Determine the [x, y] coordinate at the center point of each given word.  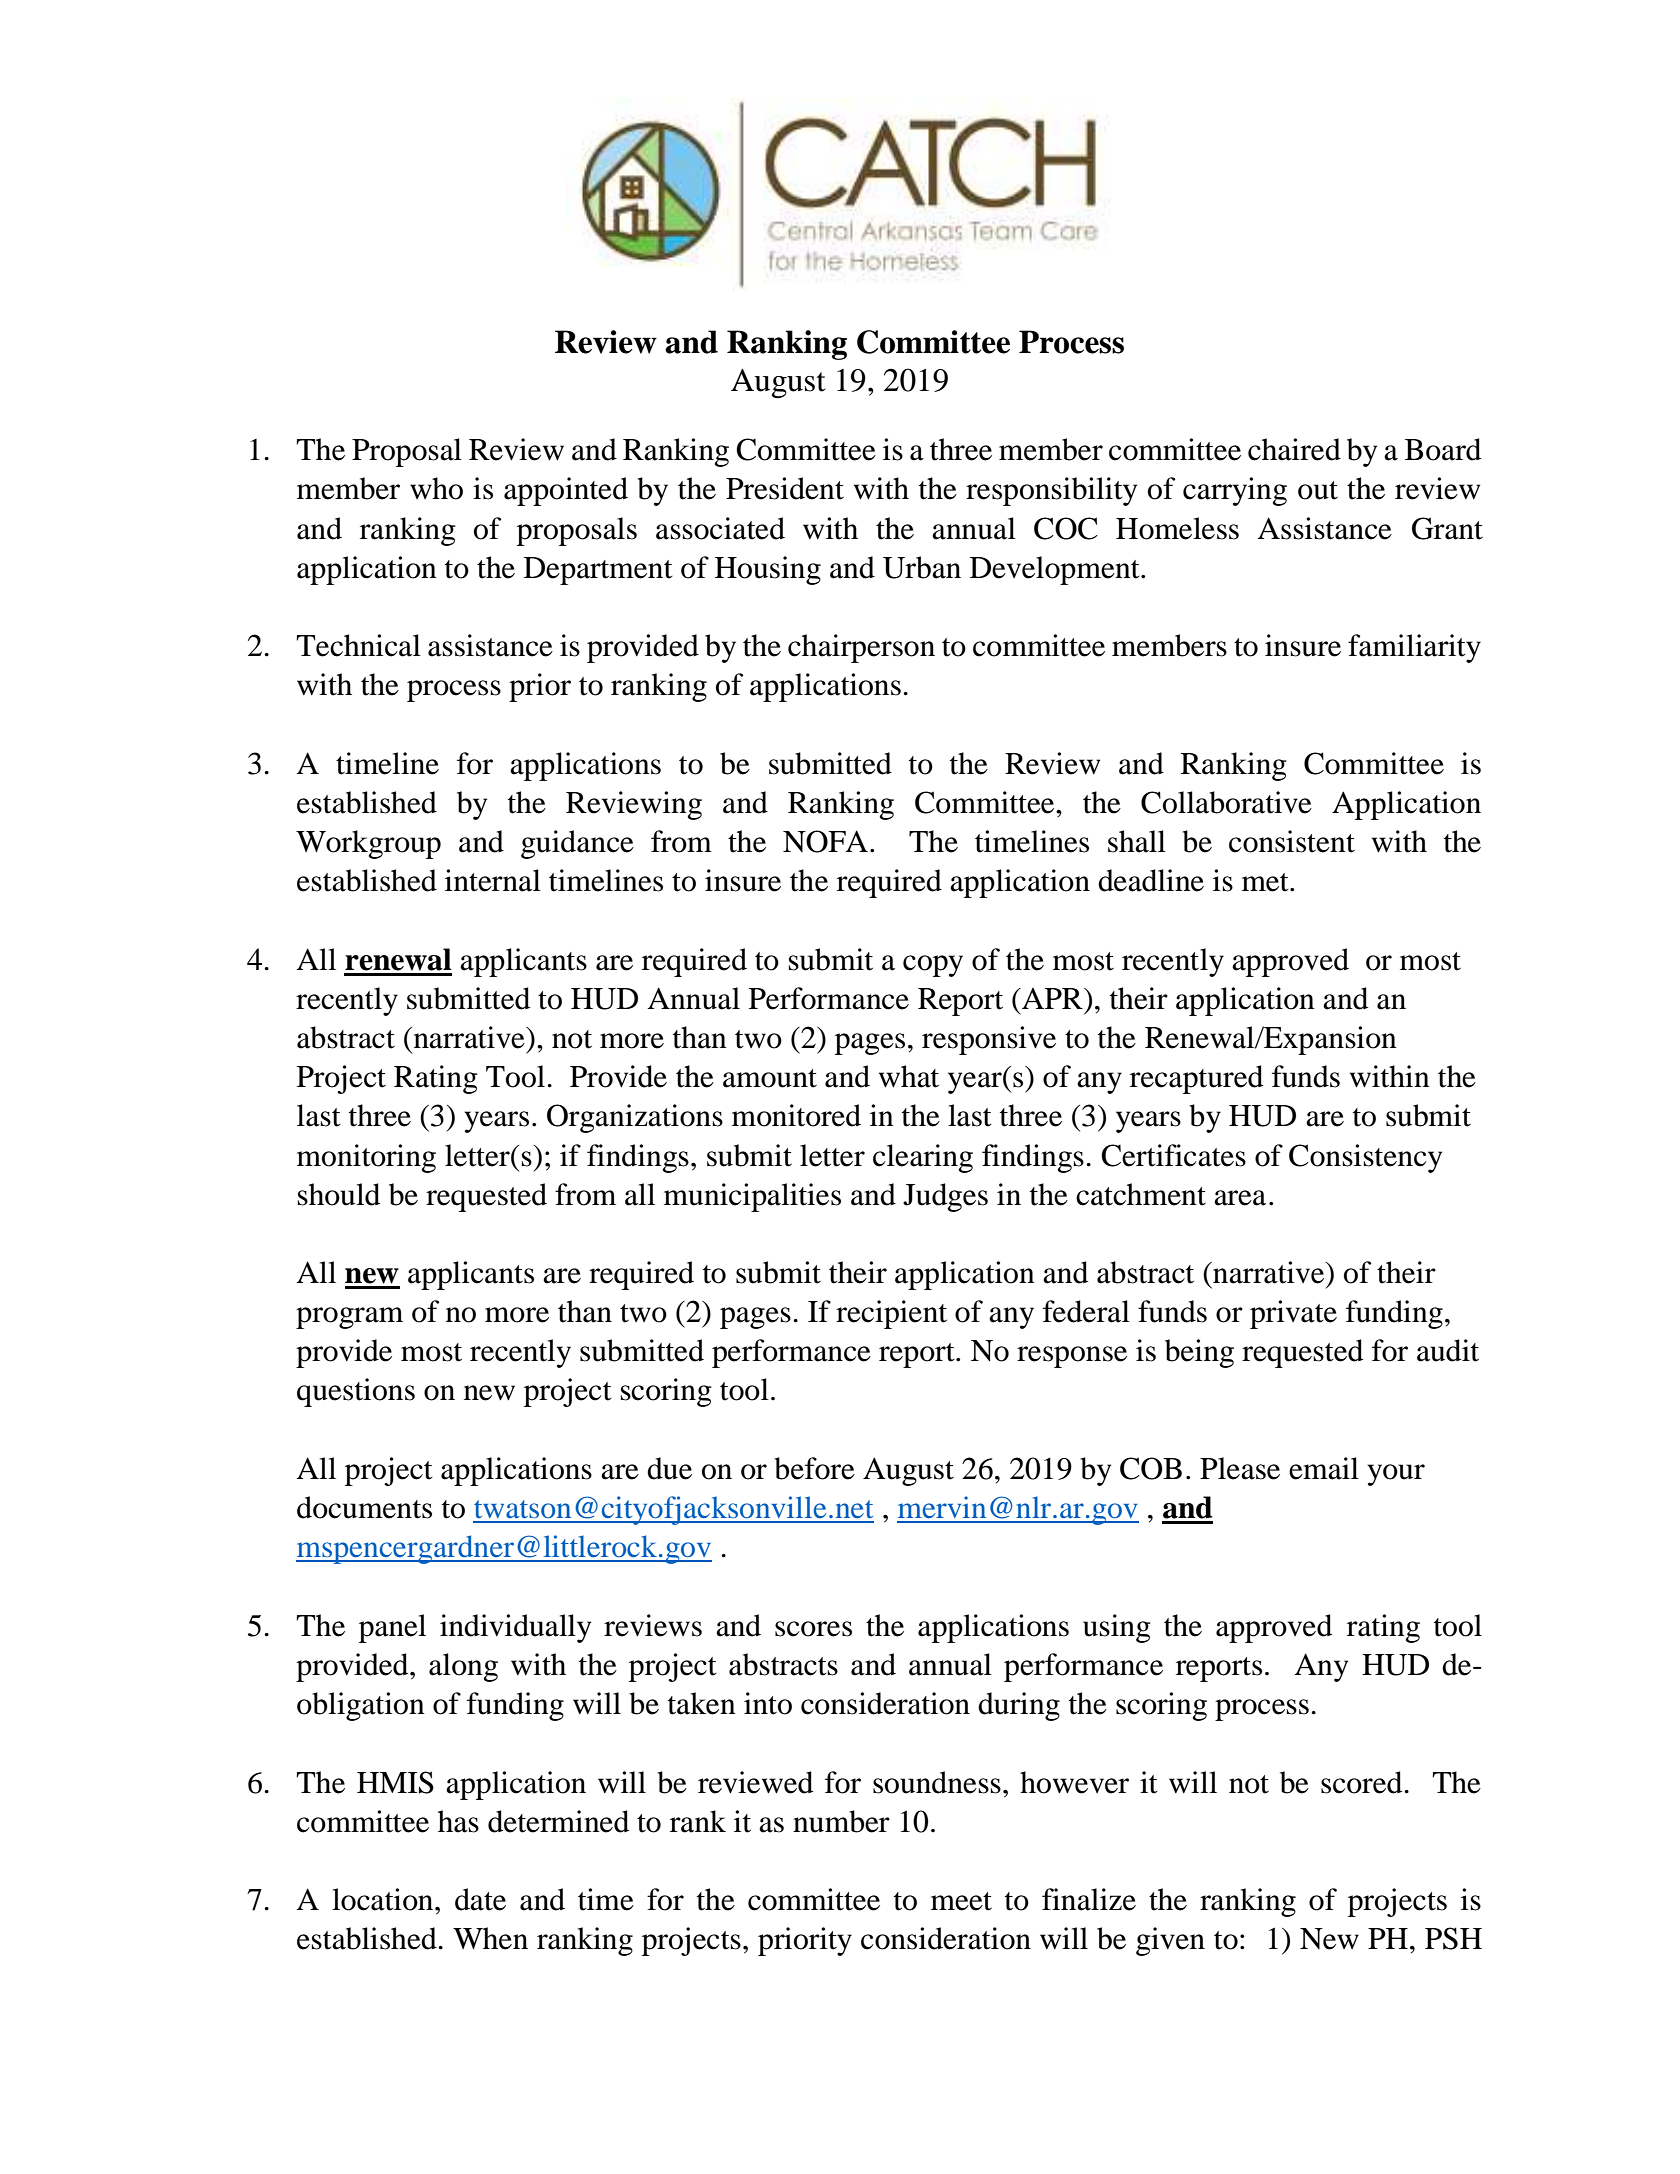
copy [933, 966]
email [1324, 1468]
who [436, 488]
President [785, 488]
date [480, 1899]
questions [356, 1392]
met [1266, 882]
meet [961, 1901]
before [814, 1468]
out [1318, 490]
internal [493, 880]
